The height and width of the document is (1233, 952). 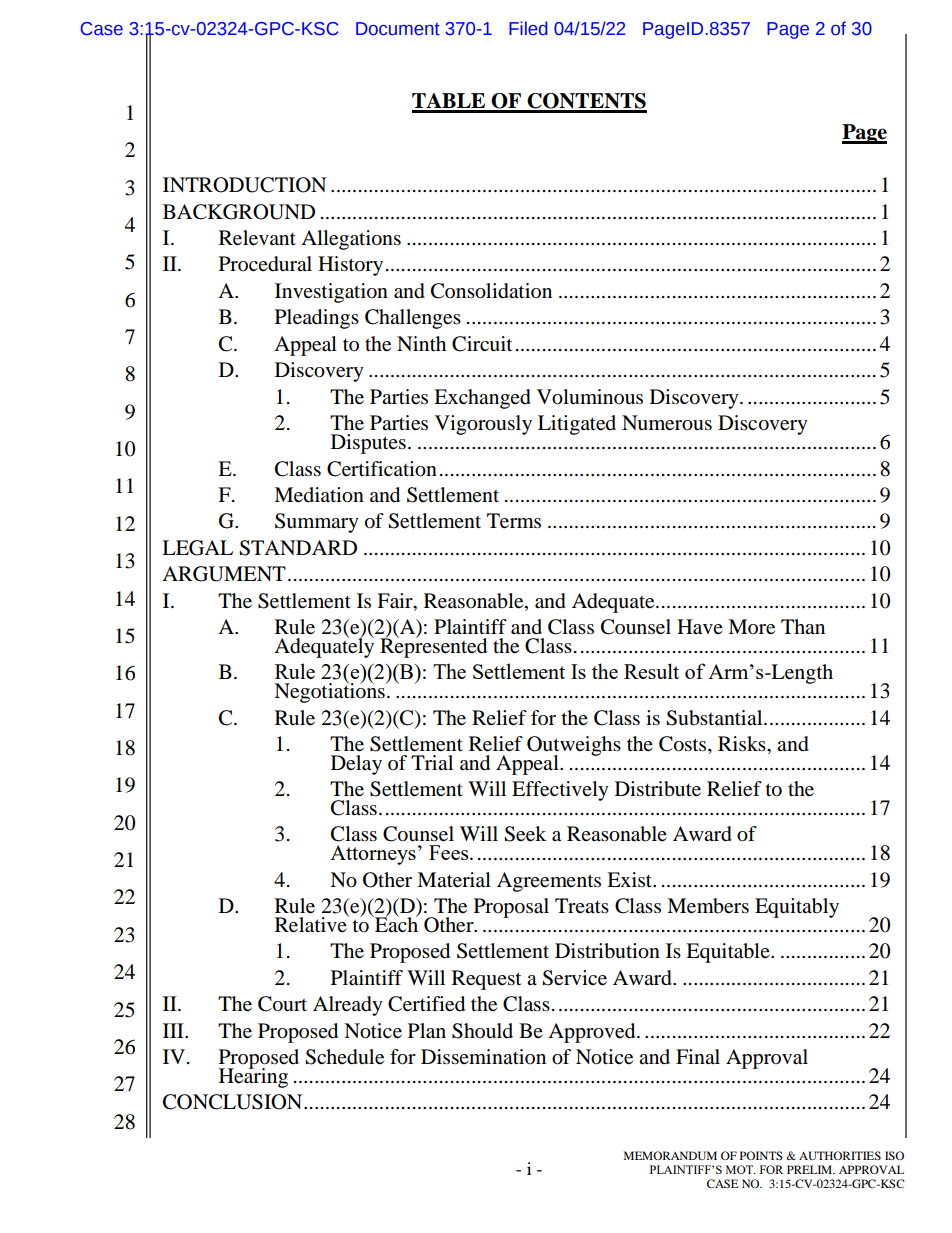 What do you see at coordinates (398, 29) in the document?
I see `Document` at bounding box center [398, 29].
